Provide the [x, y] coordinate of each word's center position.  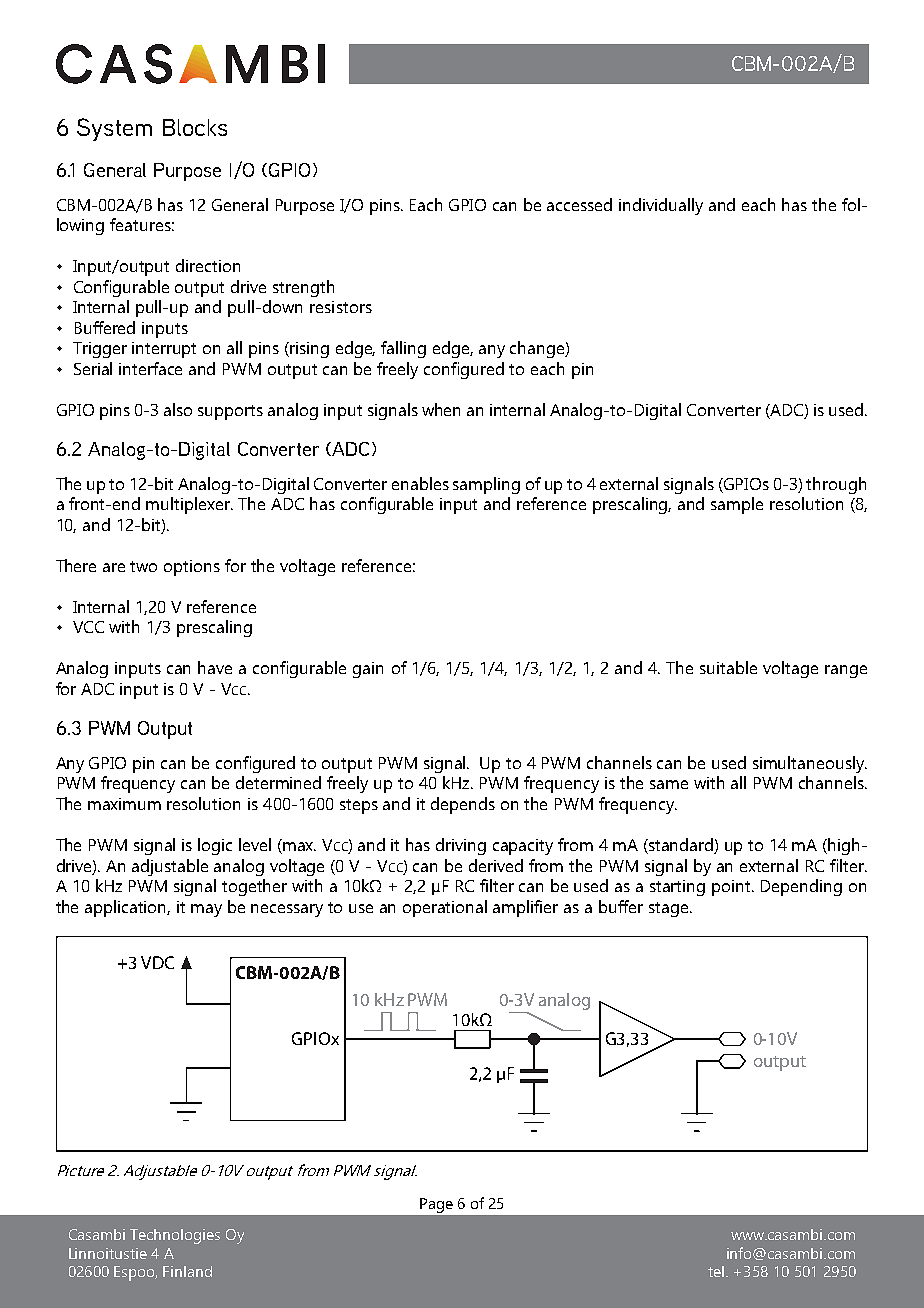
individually [661, 206]
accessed [579, 204]
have [215, 667]
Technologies [175, 1236]
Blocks [195, 127]
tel [716, 1271]
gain [368, 670]
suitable [728, 667]
